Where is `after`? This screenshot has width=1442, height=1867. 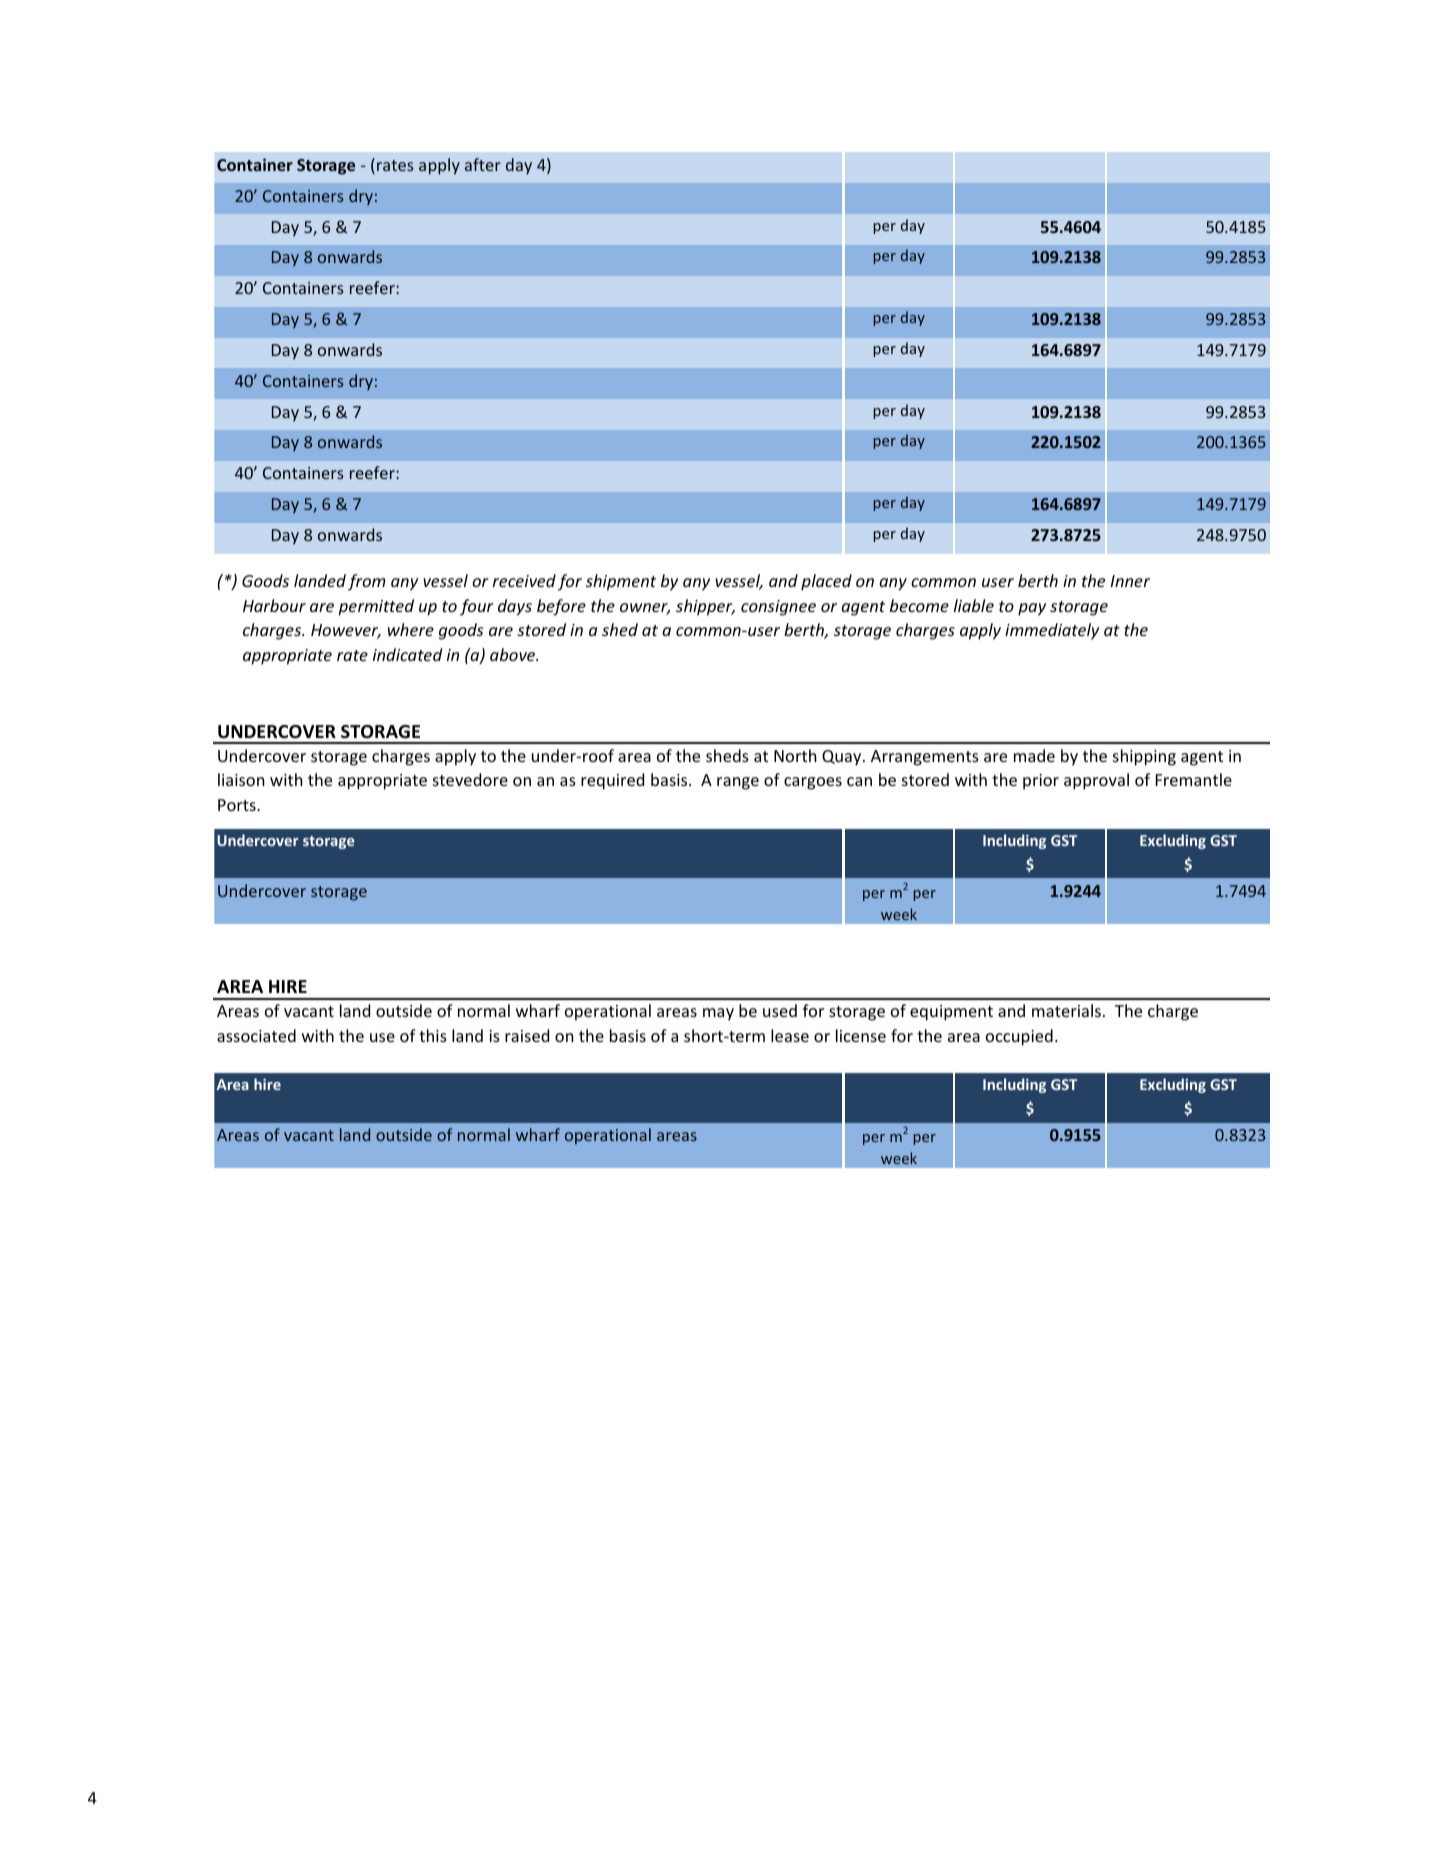
after is located at coordinates (483, 164).
